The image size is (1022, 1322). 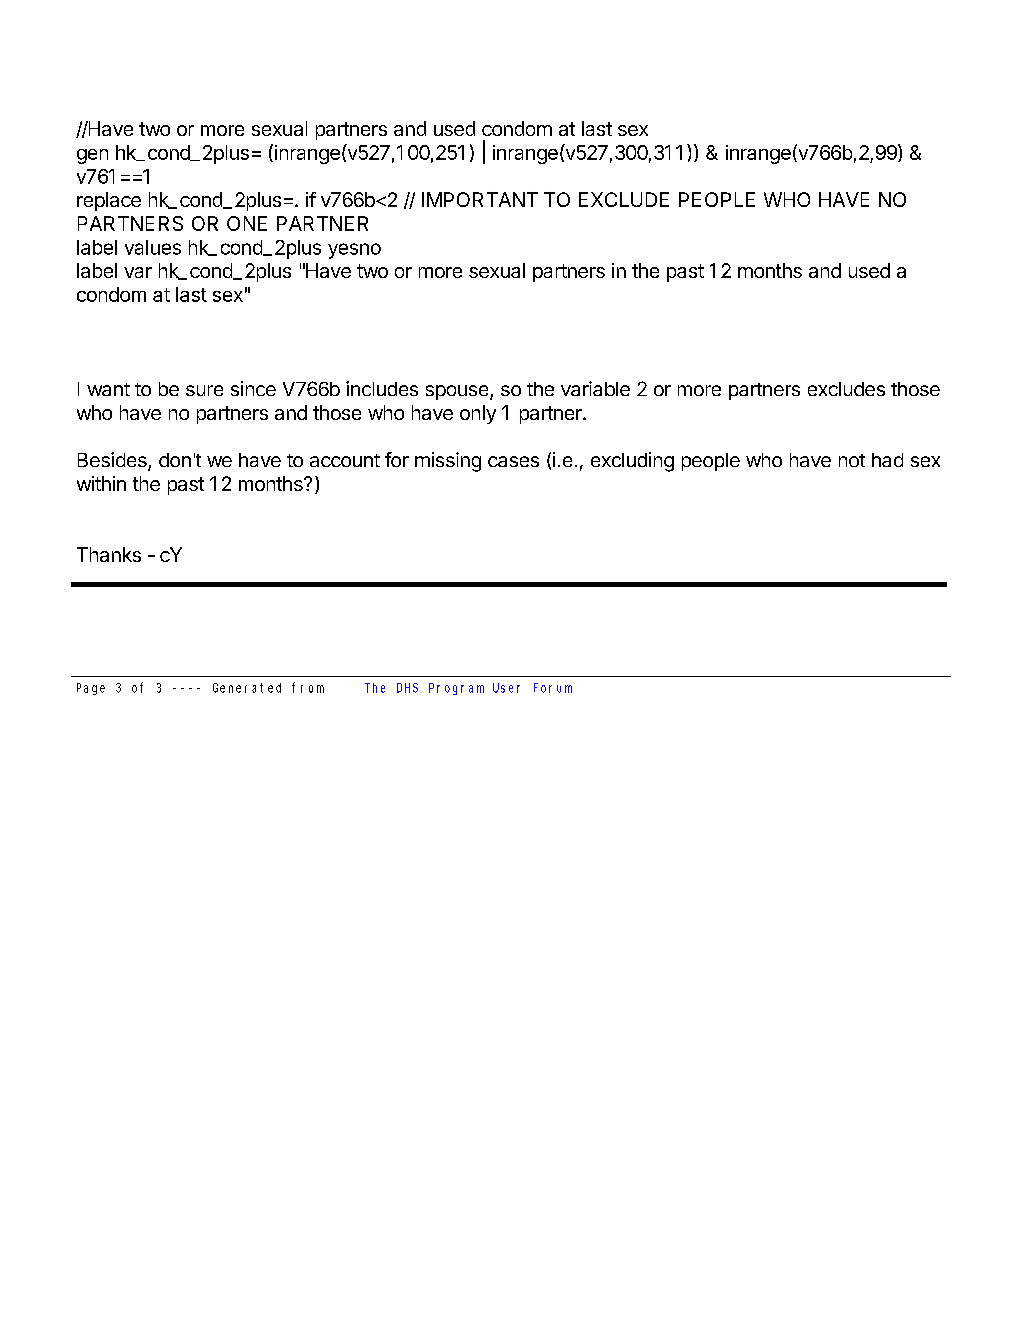 What do you see at coordinates (480, 199) in the page?
I see `IMPORTANT` at bounding box center [480, 199].
